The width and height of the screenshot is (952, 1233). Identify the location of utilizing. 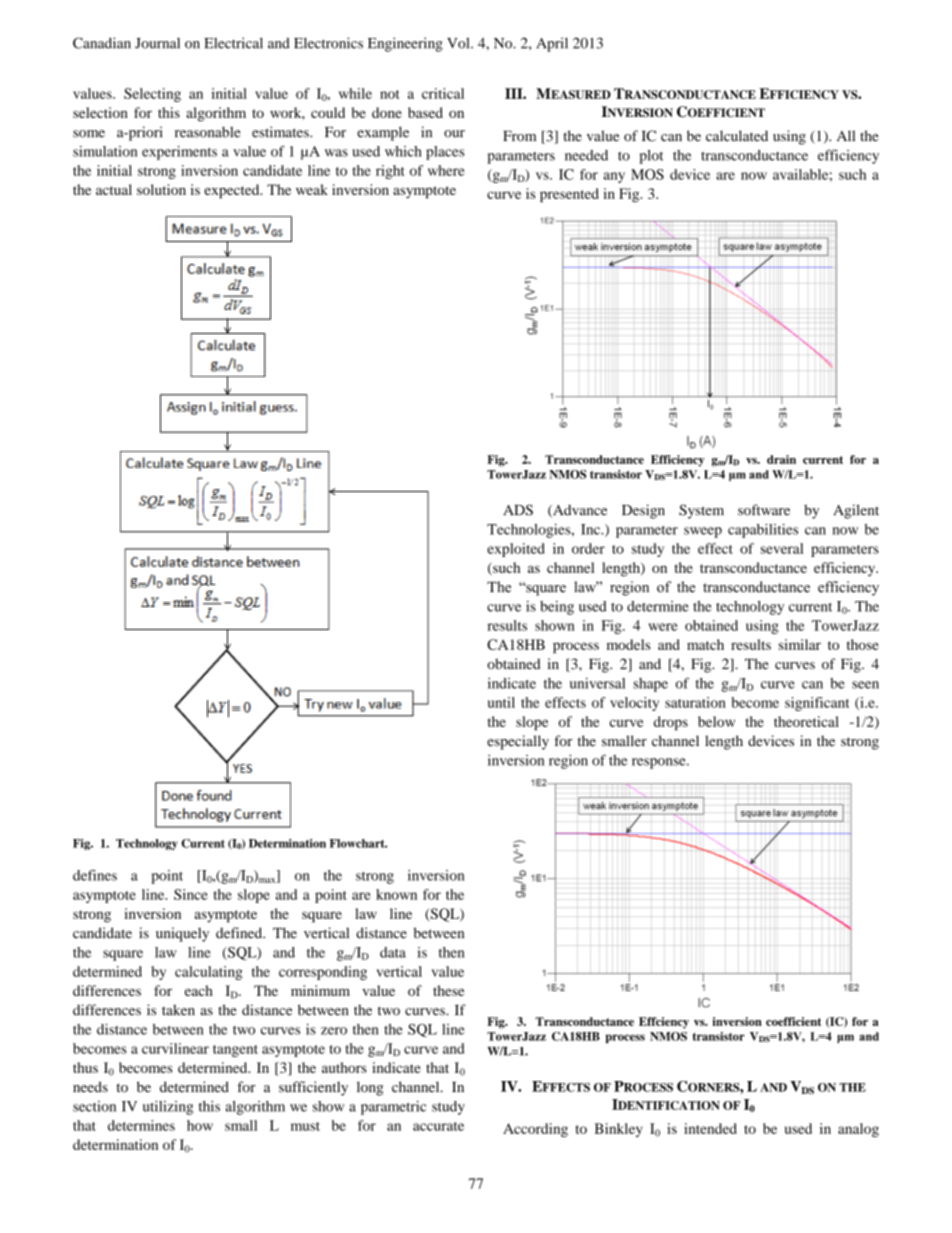
(168, 1108).
